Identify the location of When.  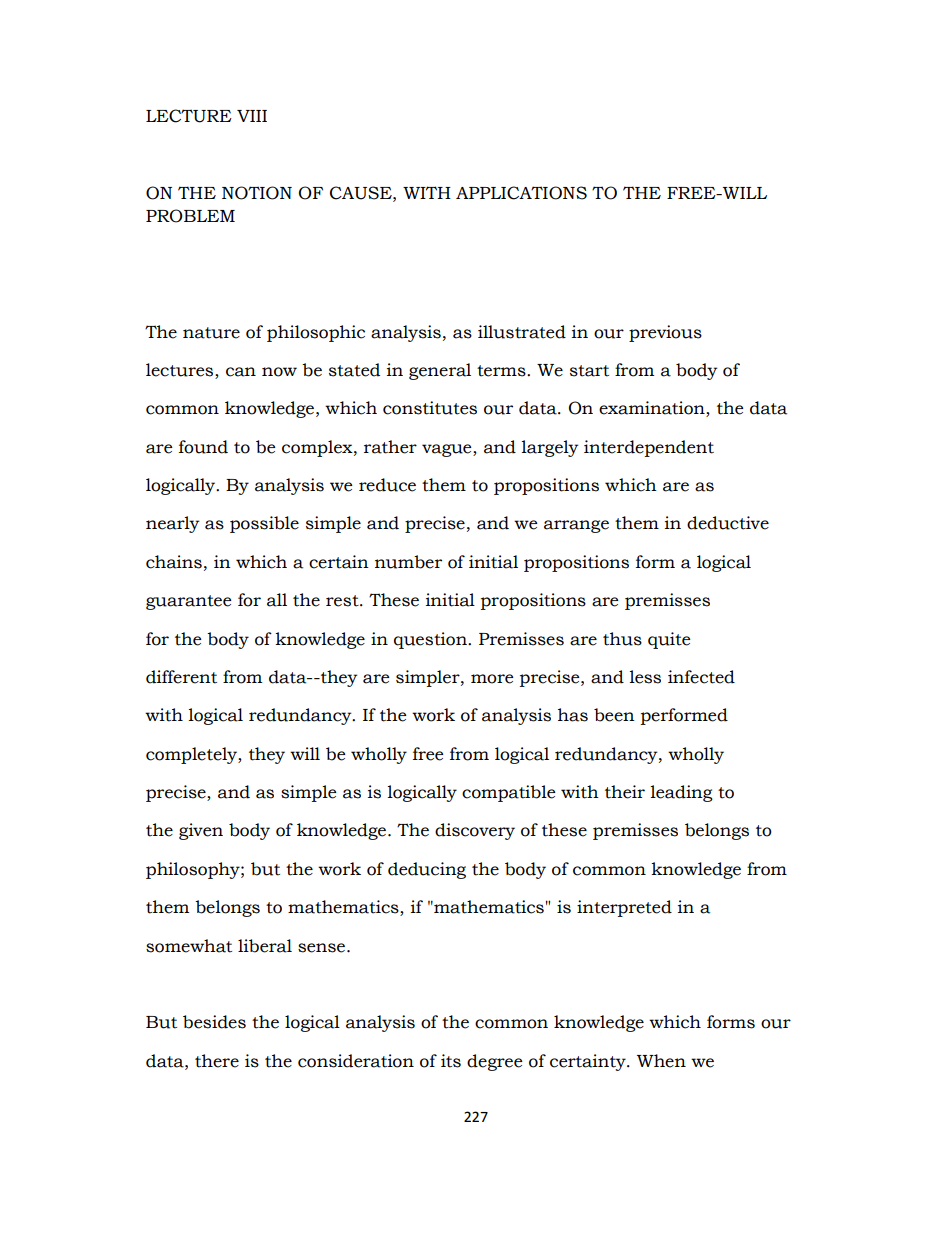
(661, 1061).
